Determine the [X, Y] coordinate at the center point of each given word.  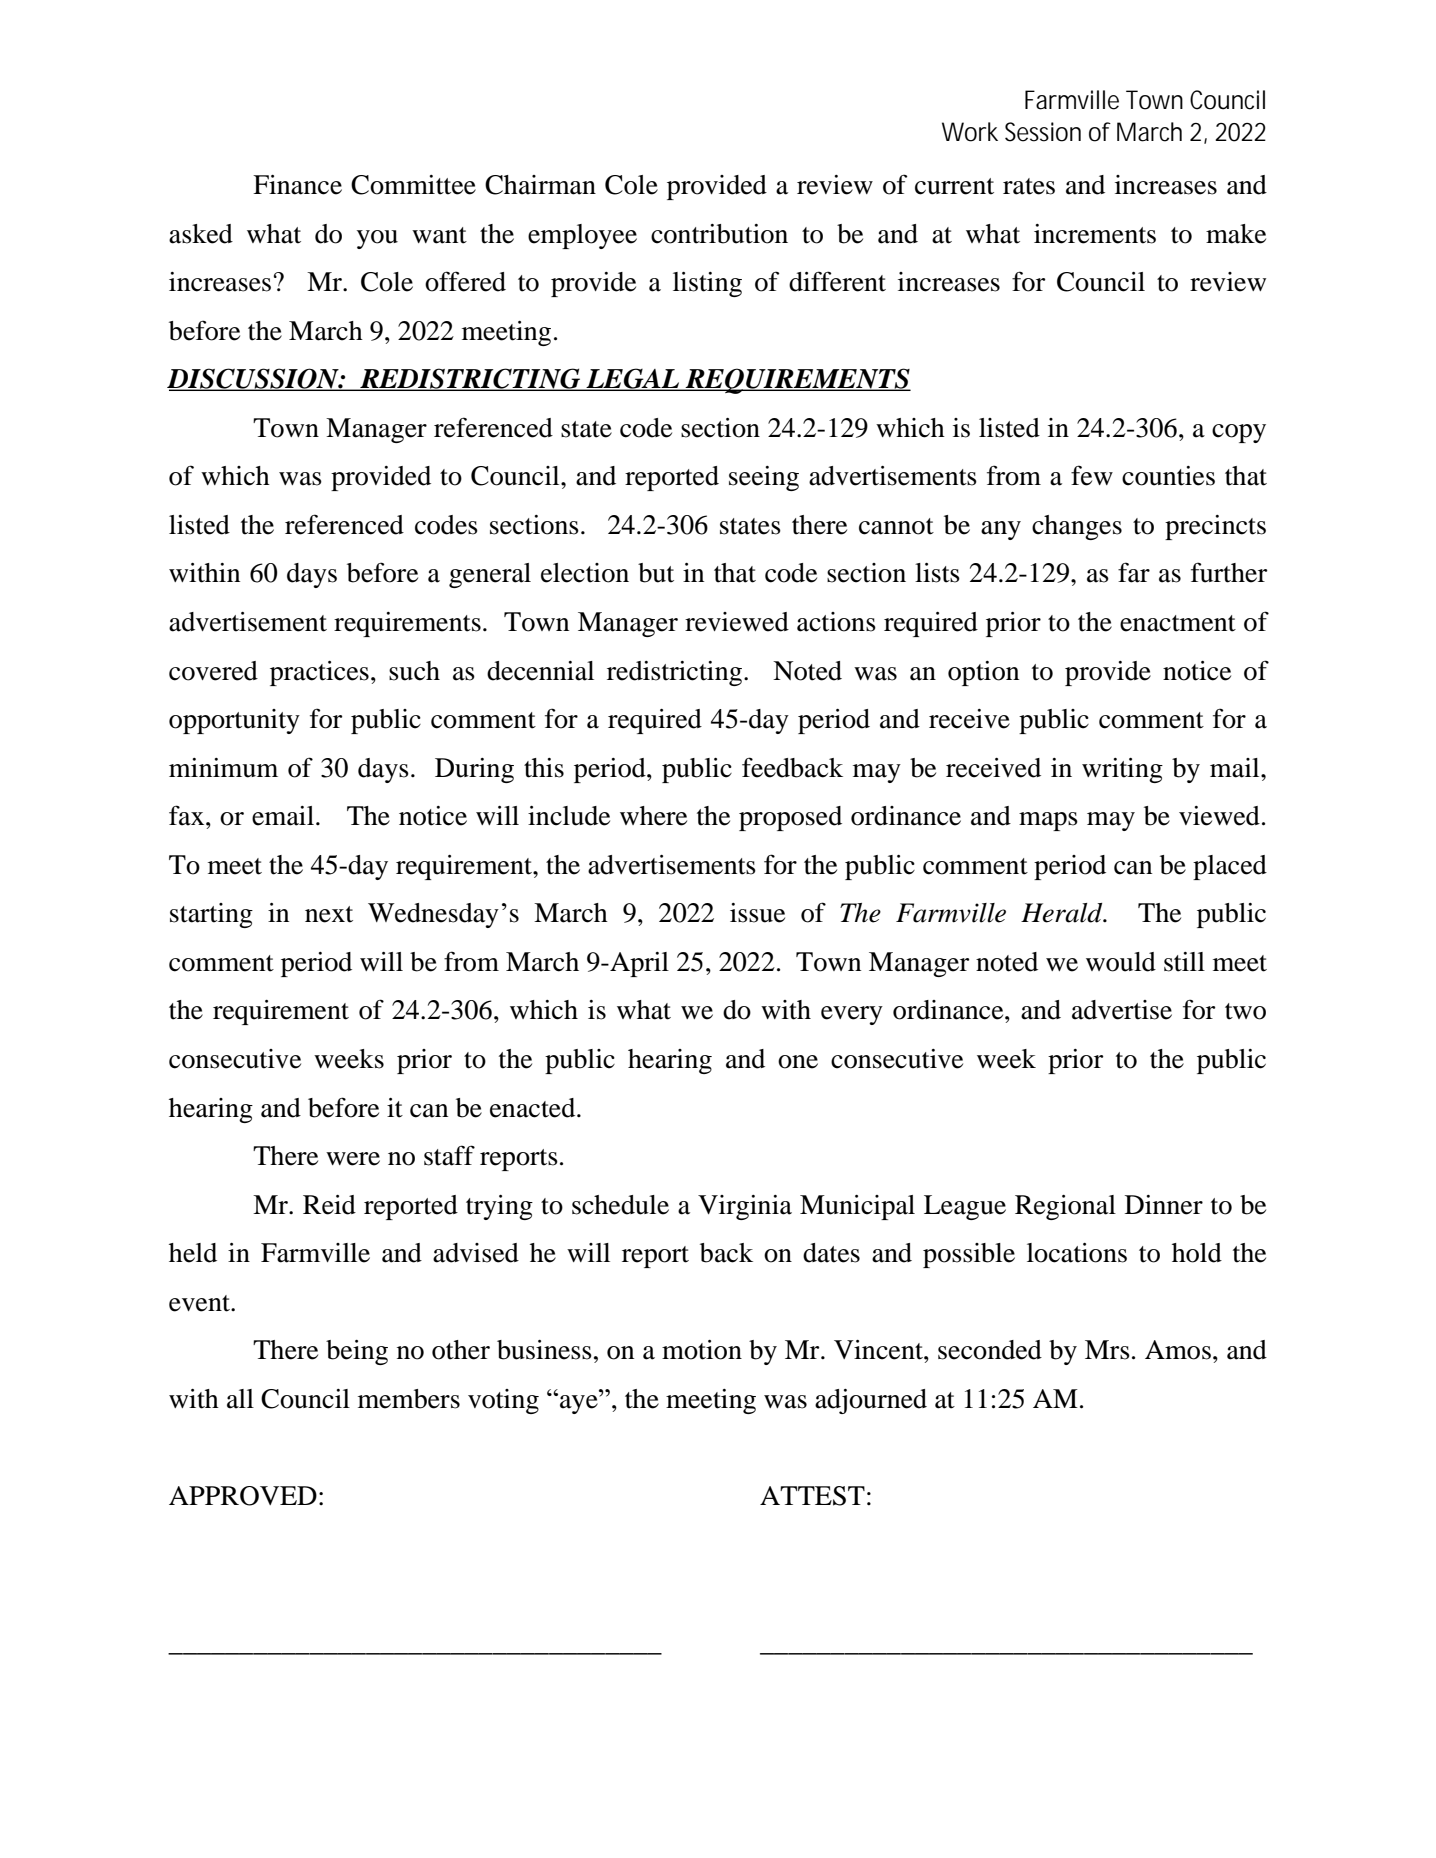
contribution [719, 234]
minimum [223, 768]
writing [1122, 770]
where [653, 816]
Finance [297, 185]
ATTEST [812, 1496]
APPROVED [243, 1496]
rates [1029, 186]
